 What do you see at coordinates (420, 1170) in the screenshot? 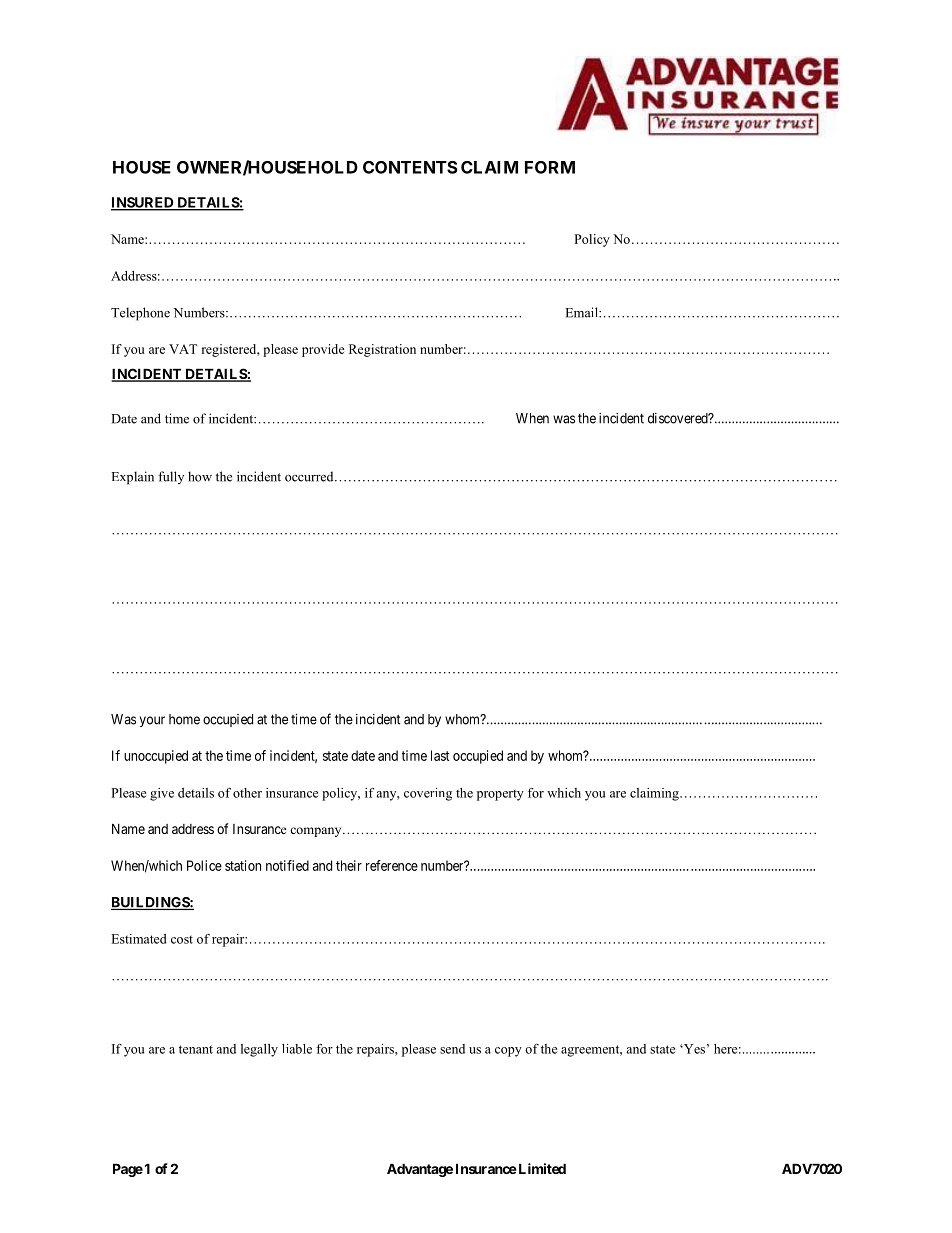
I see `Advantage` at bounding box center [420, 1170].
